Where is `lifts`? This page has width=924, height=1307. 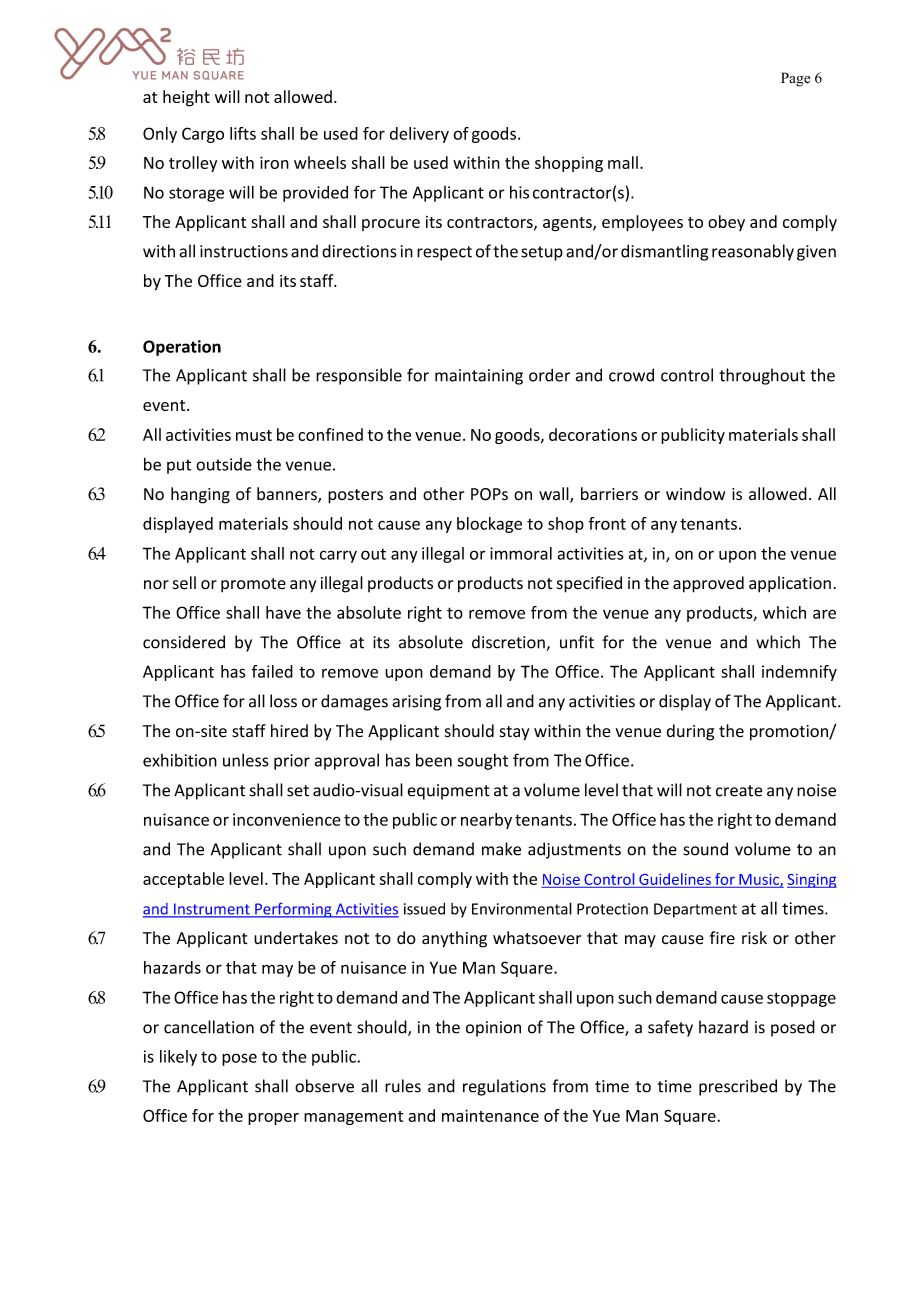 lifts is located at coordinates (243, 133).
